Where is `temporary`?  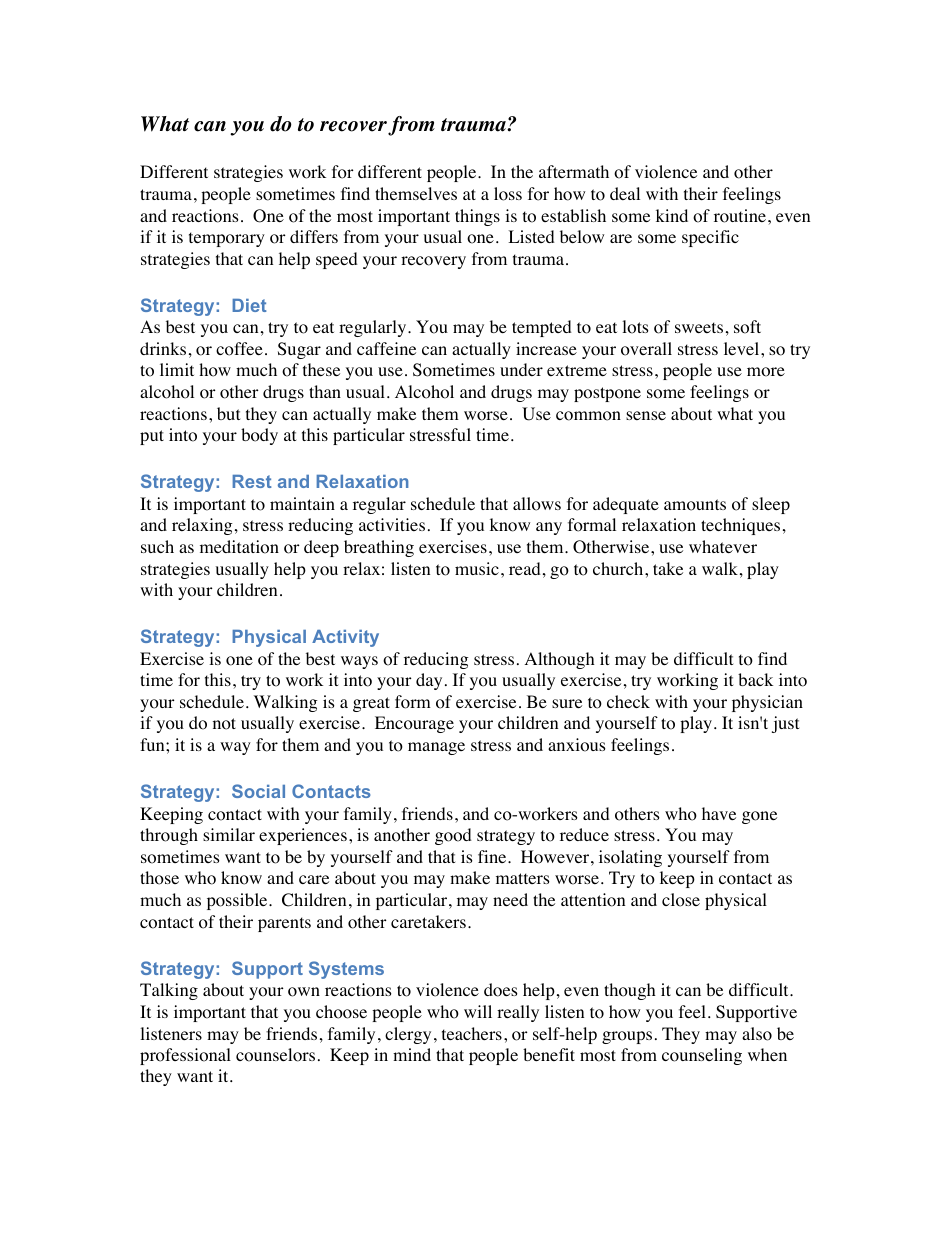
temporary is located at coordinates (227, 239).
